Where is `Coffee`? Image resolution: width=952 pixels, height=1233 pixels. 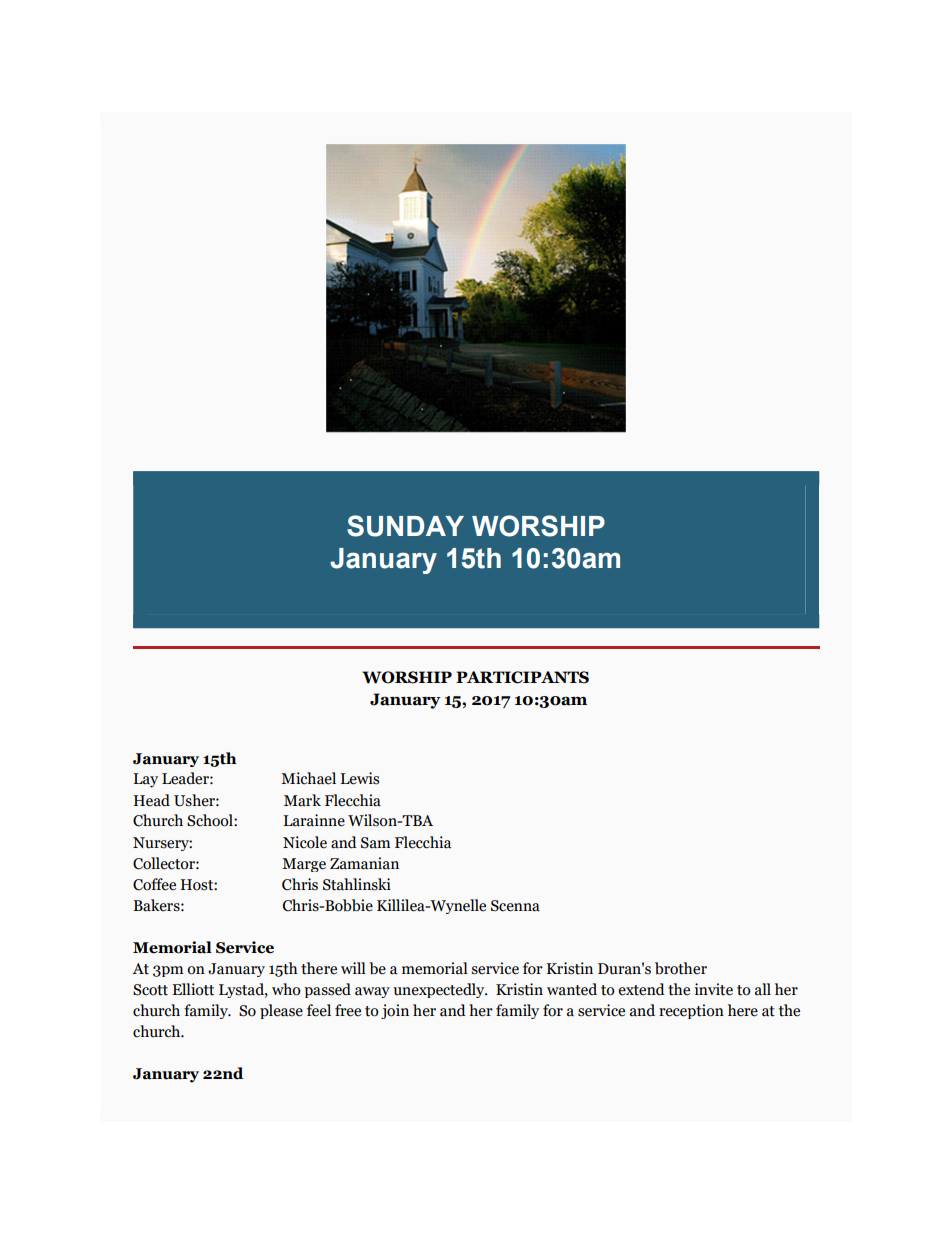 Coffee is located at coordinates (154, 884).
